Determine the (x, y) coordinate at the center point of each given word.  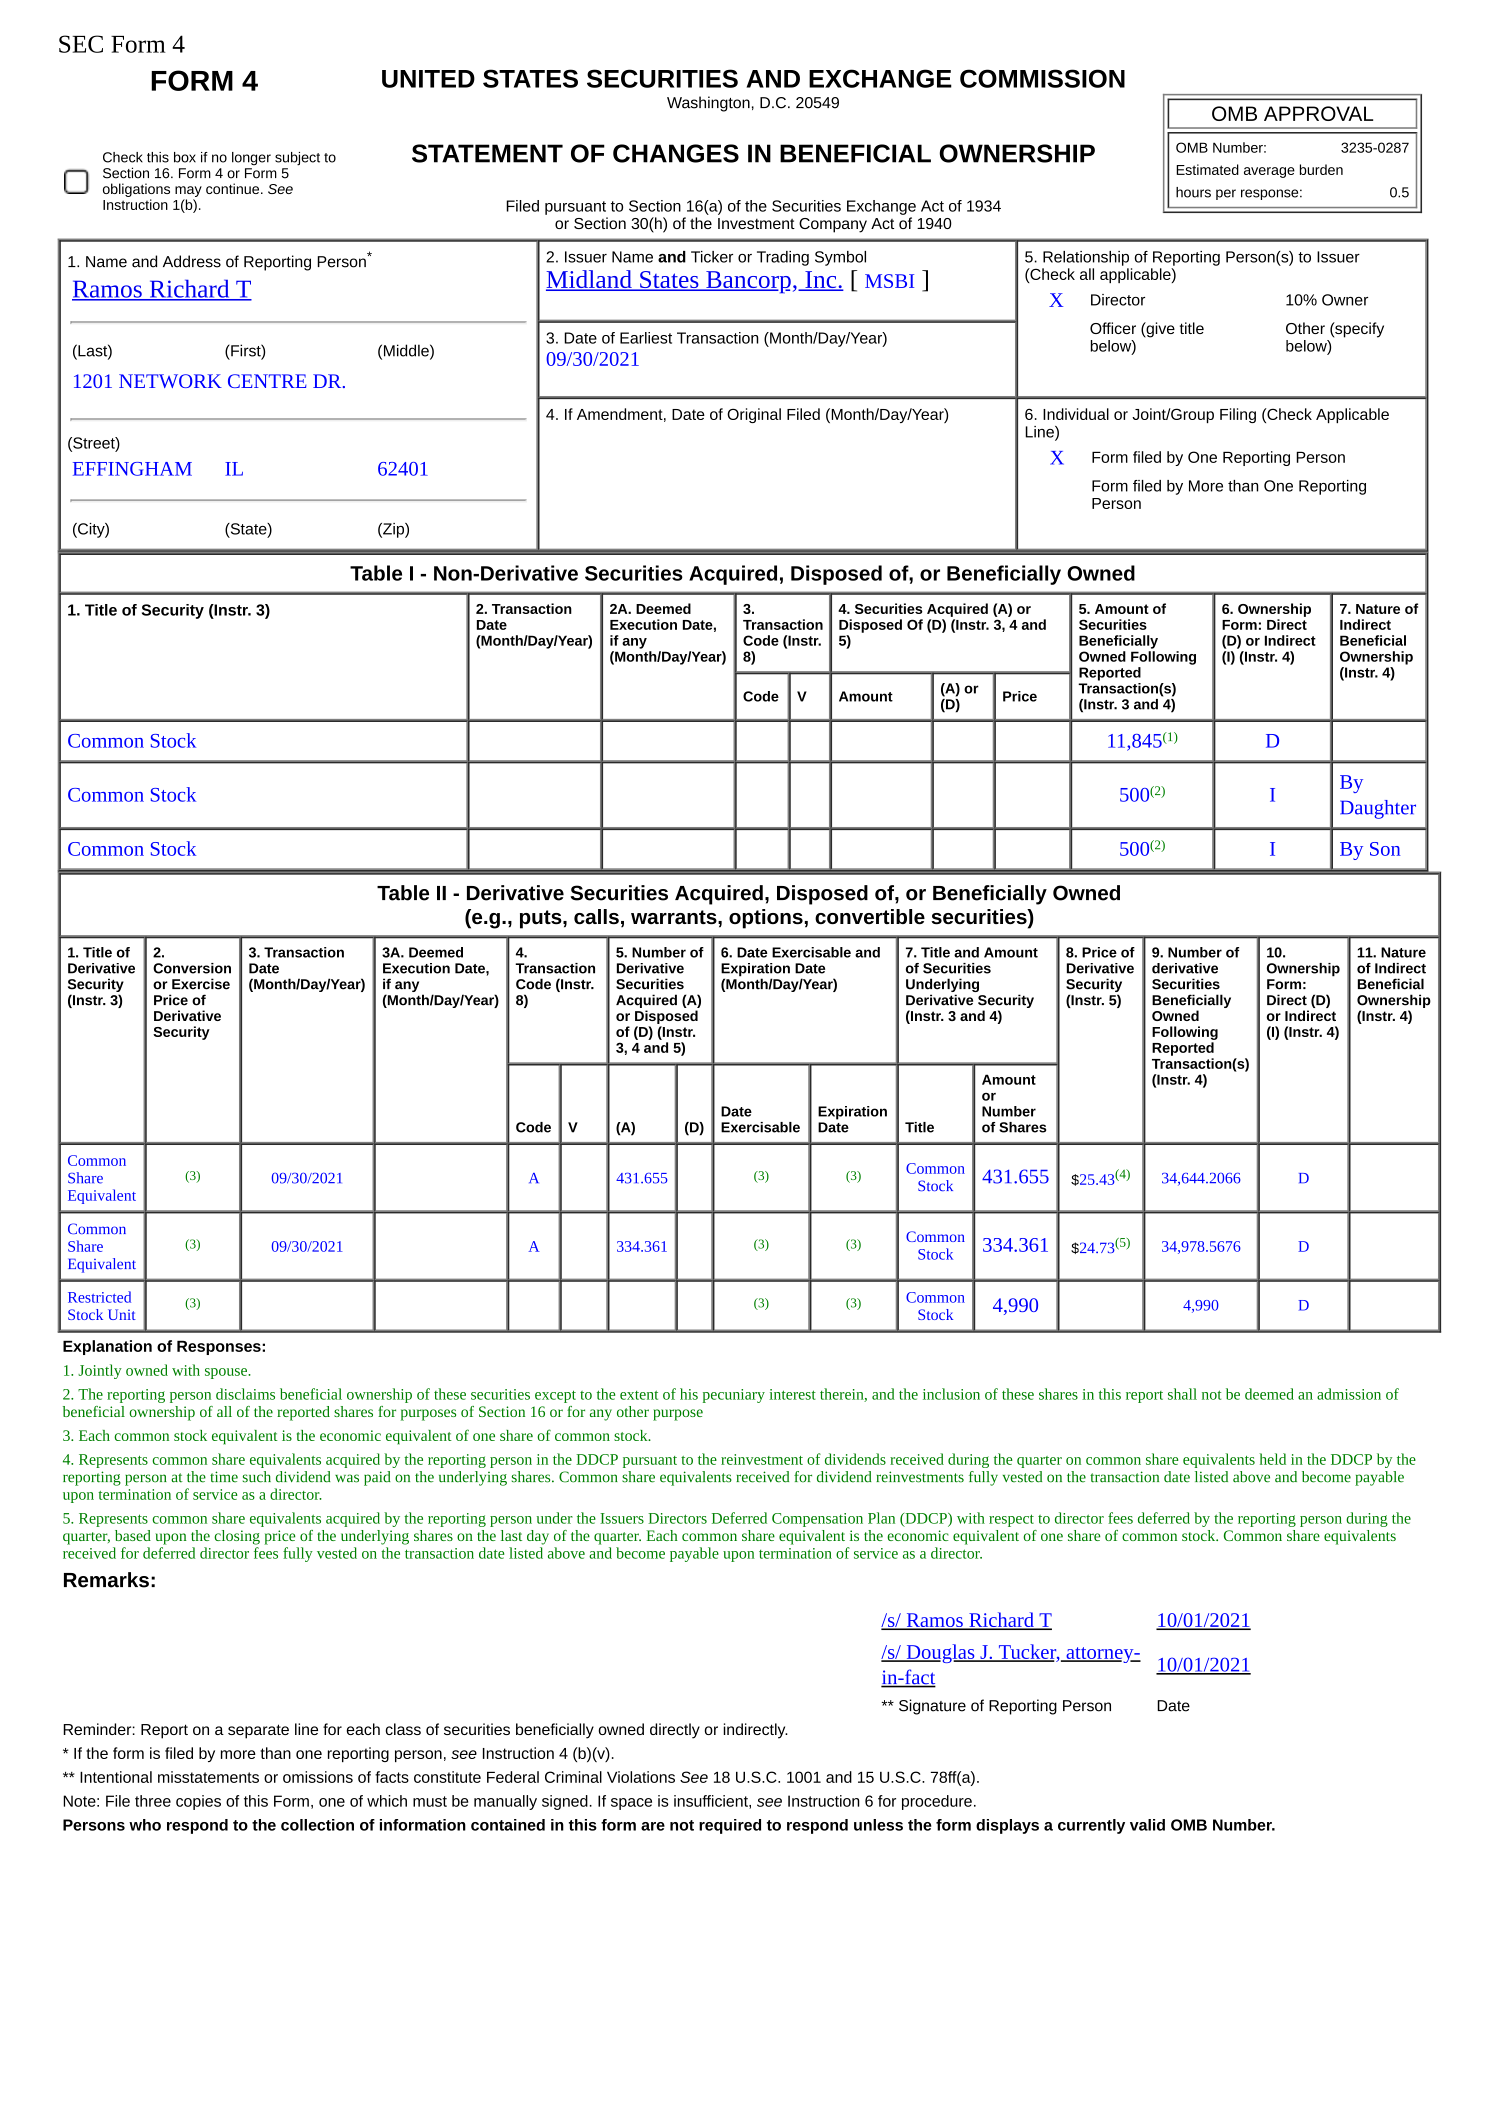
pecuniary (734, 1396)
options (766, 919)
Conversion (192, 968)
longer (251, 158)
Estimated (1207, 169)
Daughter (1378, 809)
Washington (708, 104)
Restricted (99, 1297)
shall (1182, 1394)
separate (258, 1731)
